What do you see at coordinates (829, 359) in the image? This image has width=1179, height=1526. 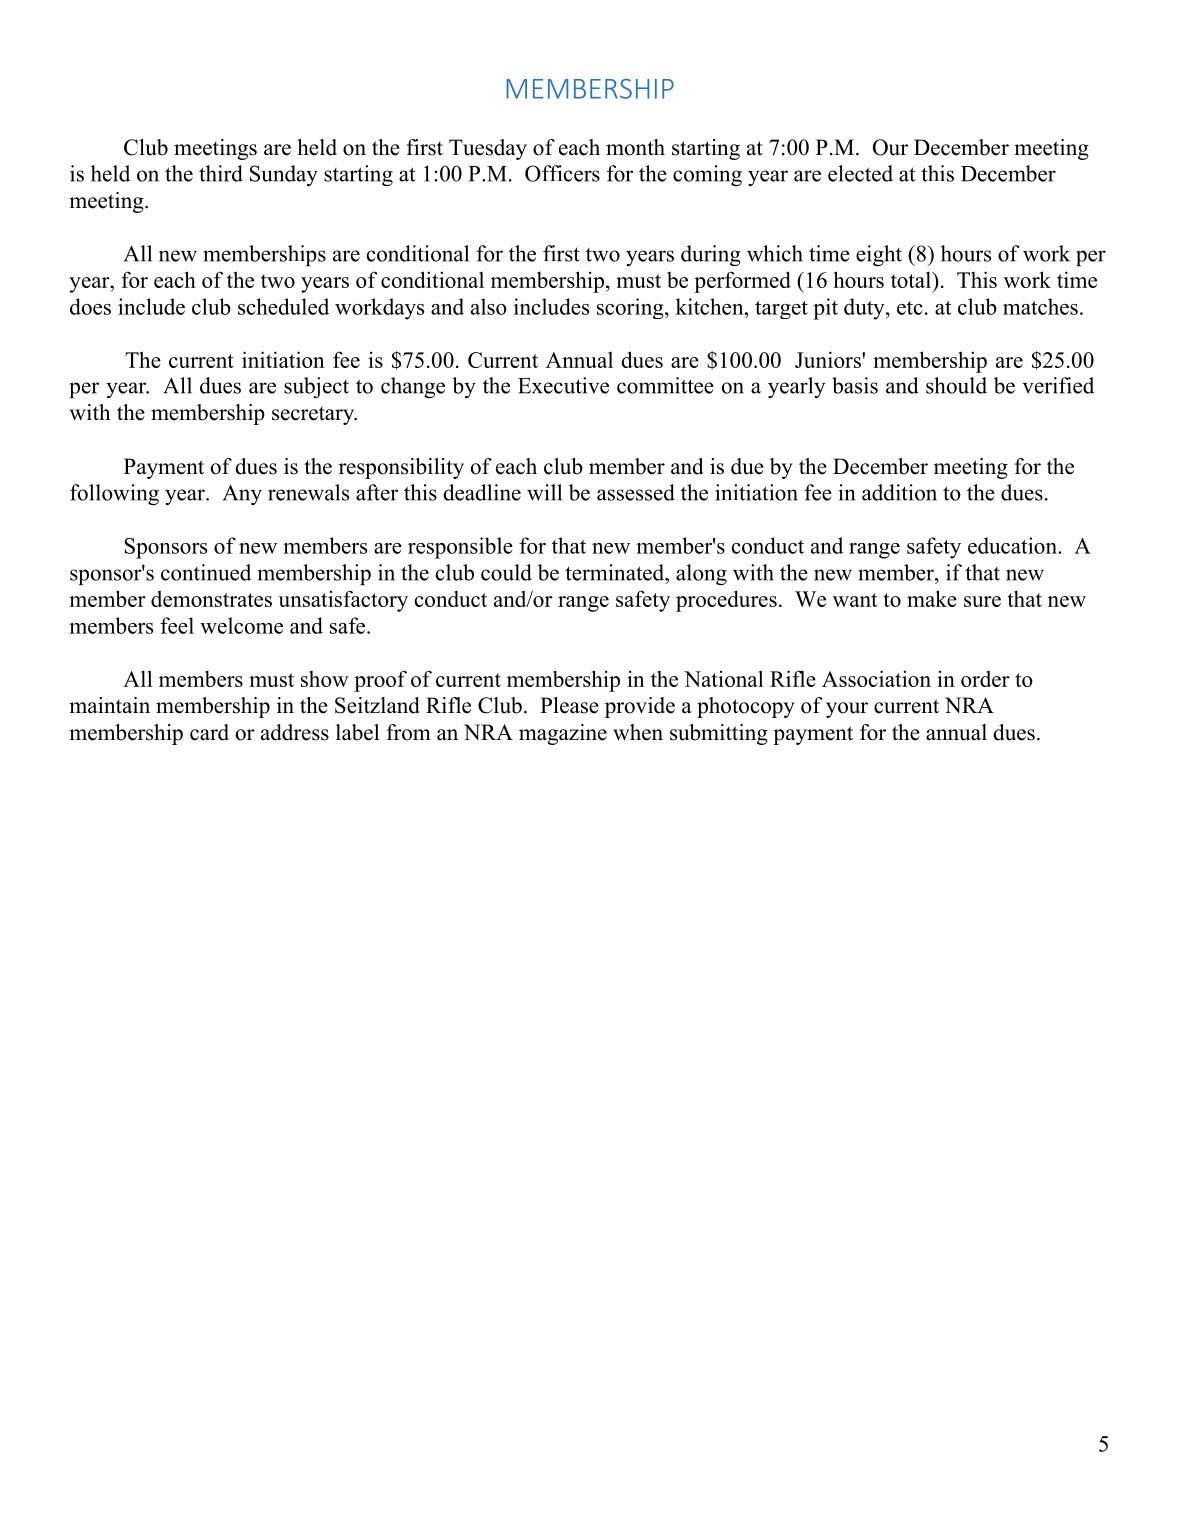 I see `Juniors` at bounding box center [829, 359].
